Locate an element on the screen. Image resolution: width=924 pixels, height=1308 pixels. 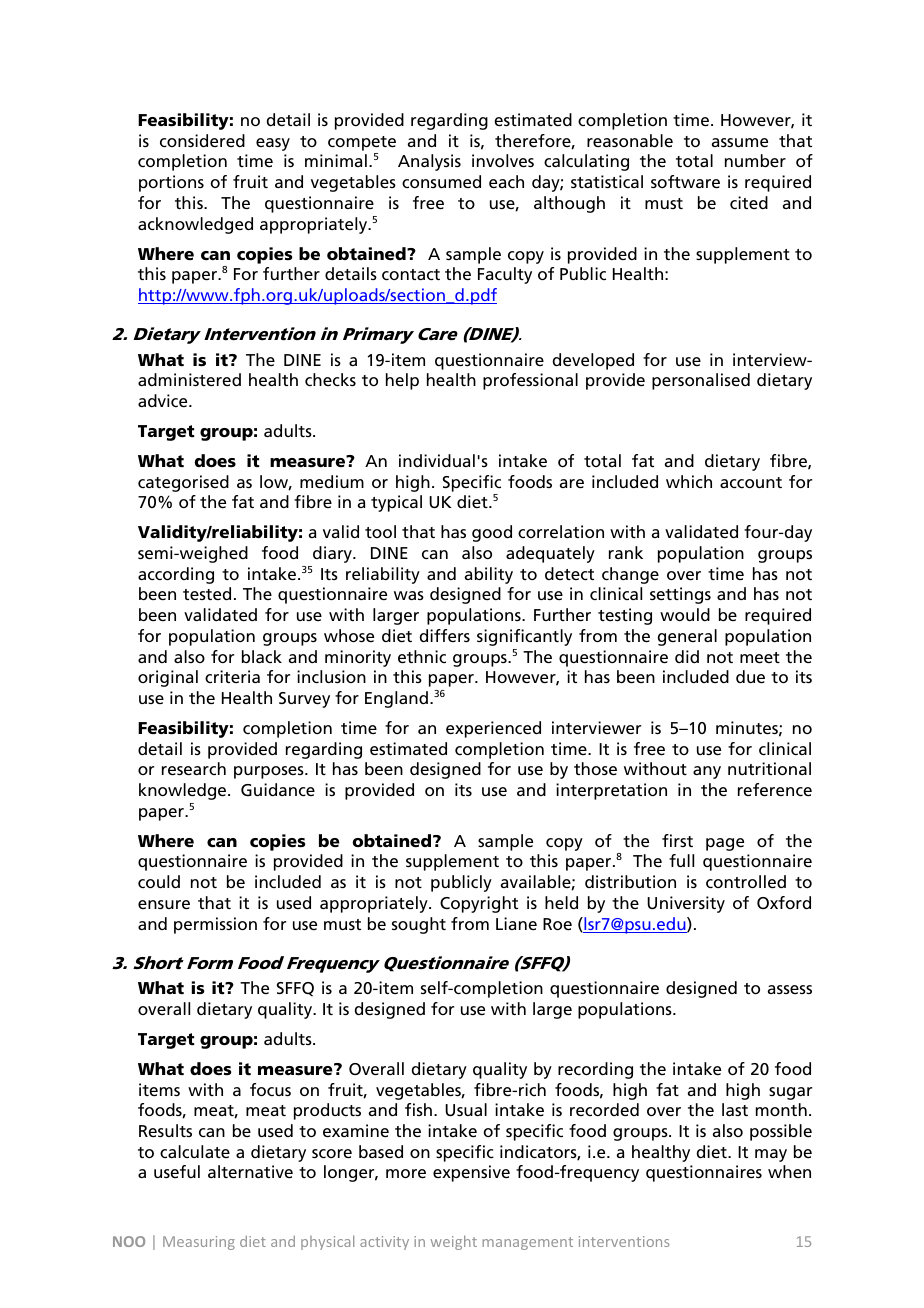
categorised is located at coordinates (183, 483).
